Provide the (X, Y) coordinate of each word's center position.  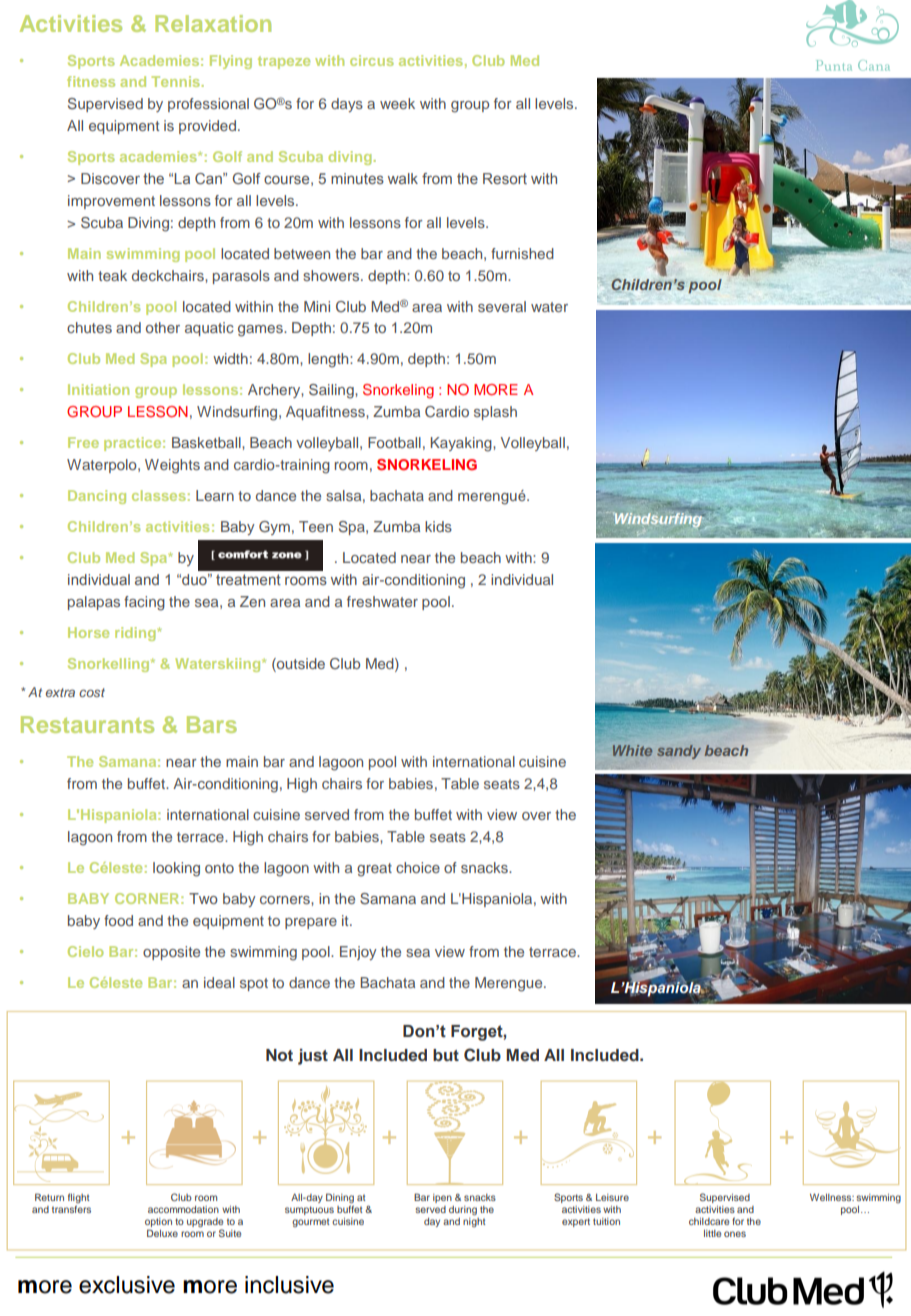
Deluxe (162, 1233)
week (397, 103)
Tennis (177, 81)
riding (135, 634)
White (632, 750)
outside (300, 665)
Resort (505, 178)
